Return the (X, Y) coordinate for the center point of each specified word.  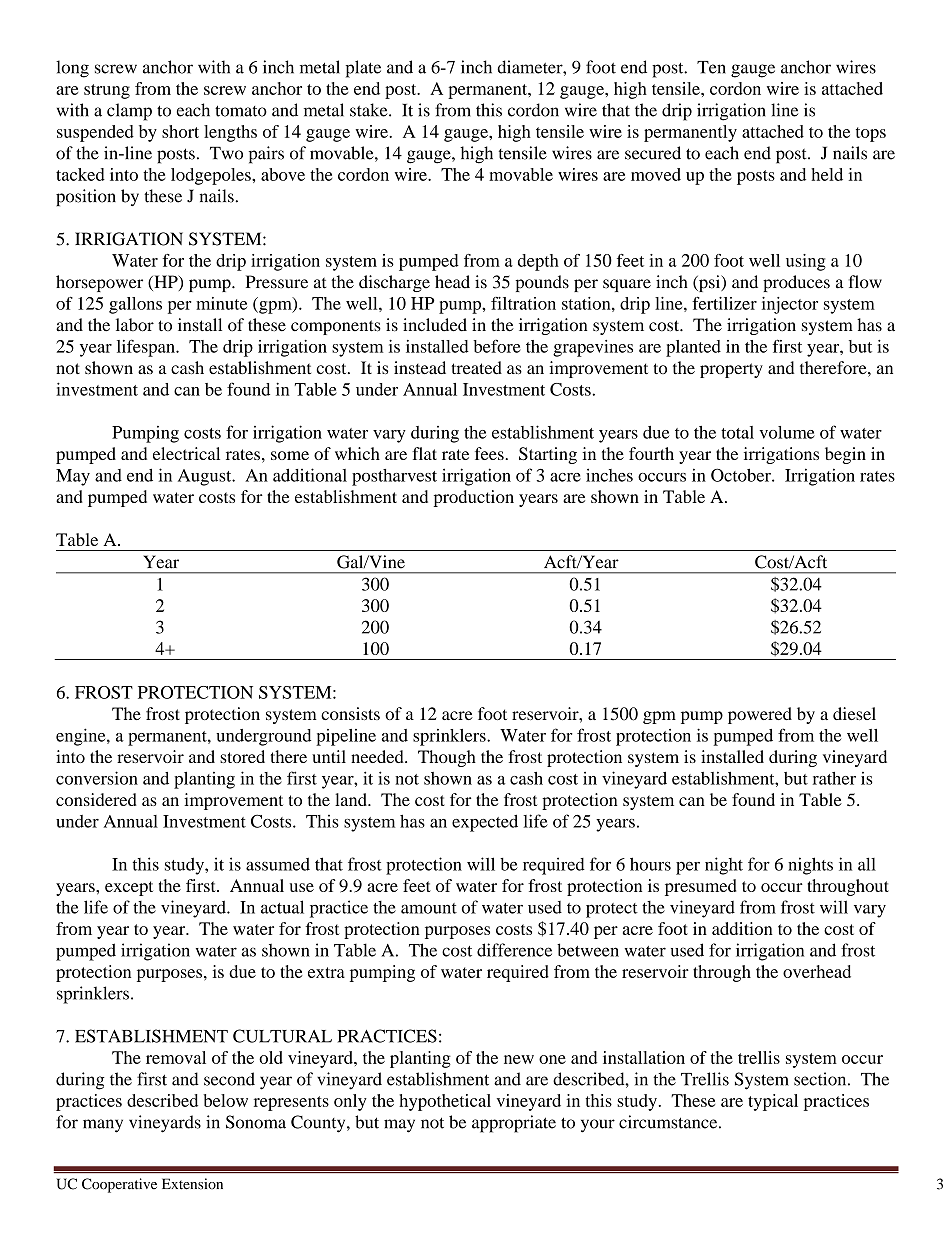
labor (135, 325)
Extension (192, 1184)
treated (476, 367)
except (129, 888)
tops (871, 134)
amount (429, 908)
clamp (129, 112)
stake (370, 110)
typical (773, 1102)
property (731, 370)
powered (760, 715)
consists (350, 713)
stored (242, 756)
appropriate (514, 1124)
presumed (700, 887)
